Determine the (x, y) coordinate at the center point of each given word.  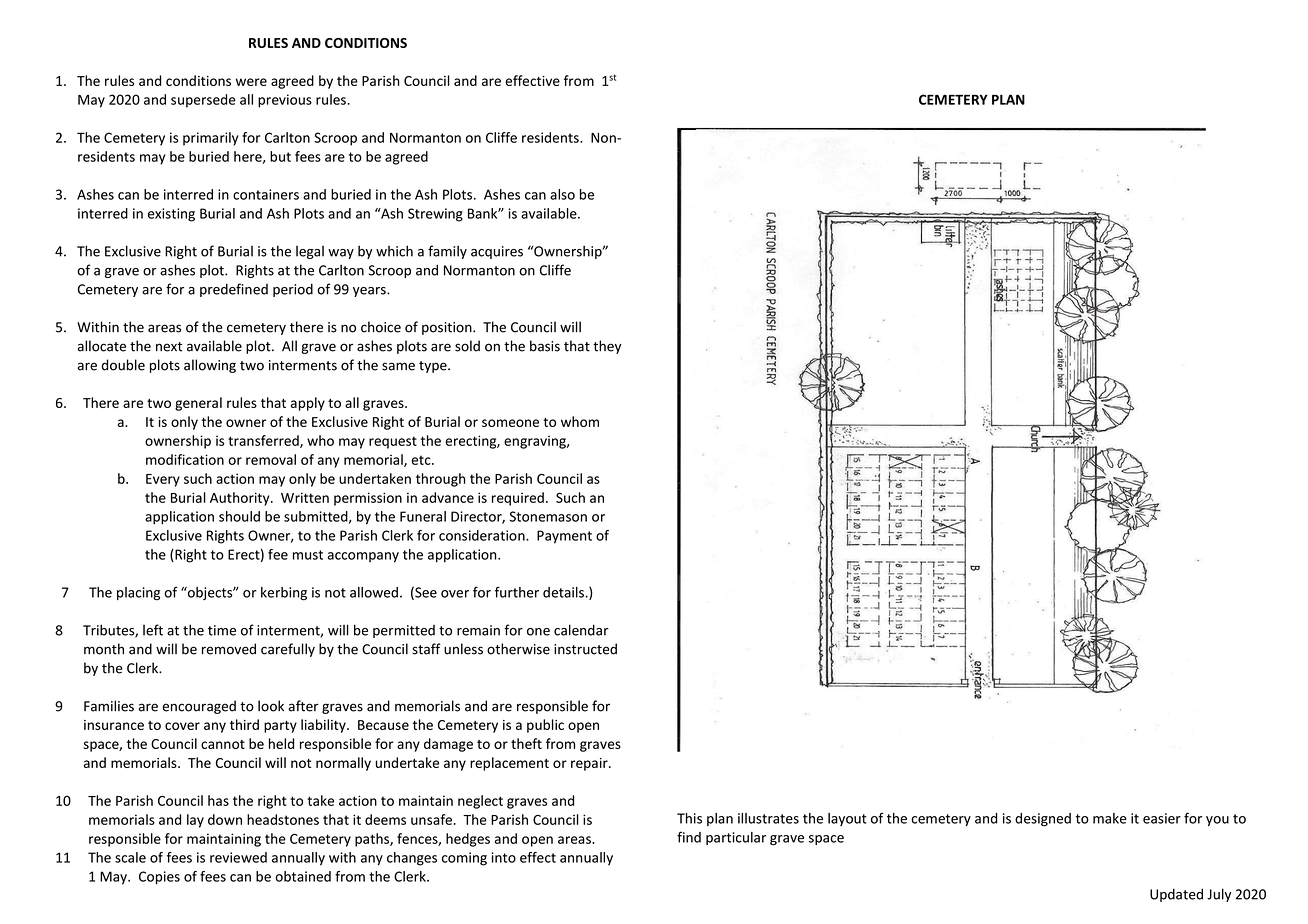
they (607, 347)
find (689, 837)
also (562, 194)
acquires (497, 252)
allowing (210, 366)
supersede (203, 101)
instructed (585, 649)
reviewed (238, 857)
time (222, 630)
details (564, 592)
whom (580, 421)
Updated (1176, 895)
